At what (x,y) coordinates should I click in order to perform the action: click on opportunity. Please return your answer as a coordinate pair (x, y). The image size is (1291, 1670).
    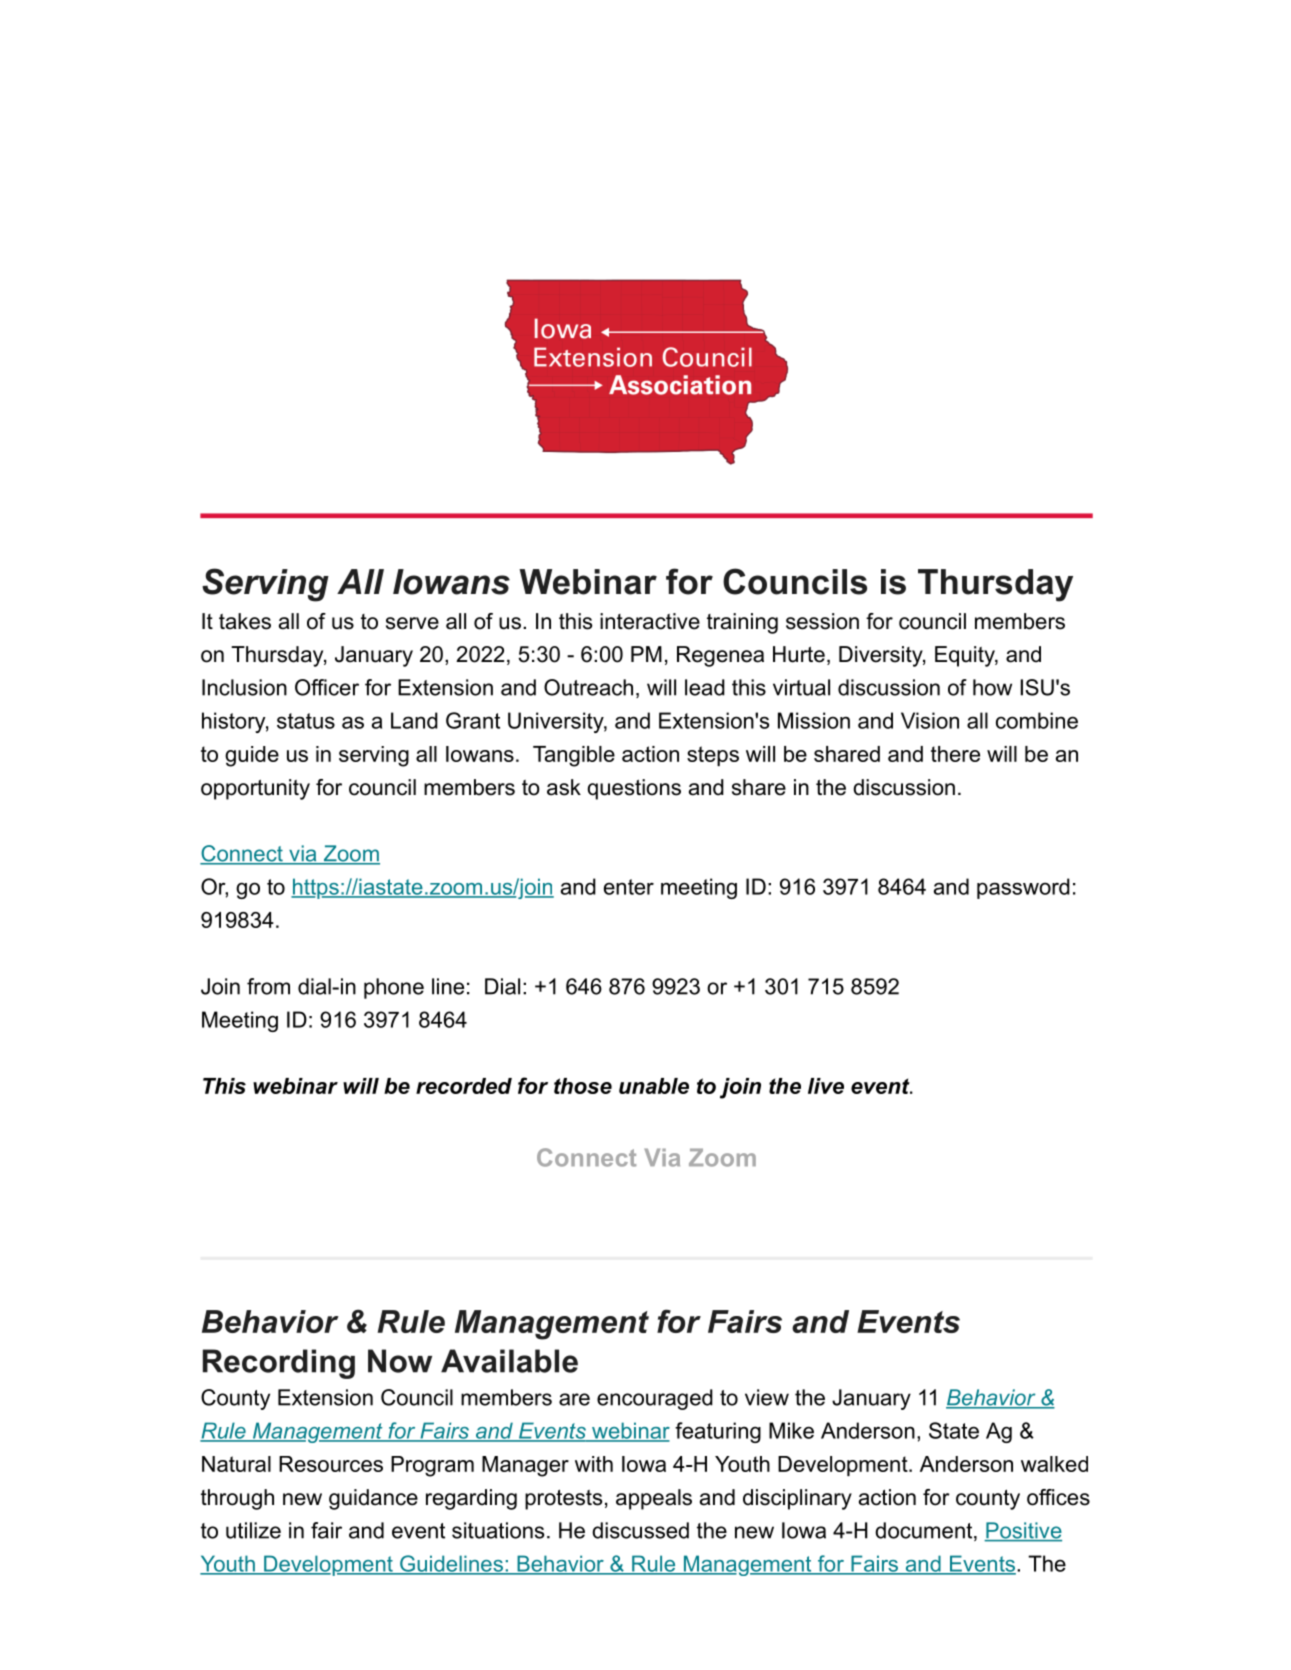
    Looking at the image, I should click on (255, 789).
